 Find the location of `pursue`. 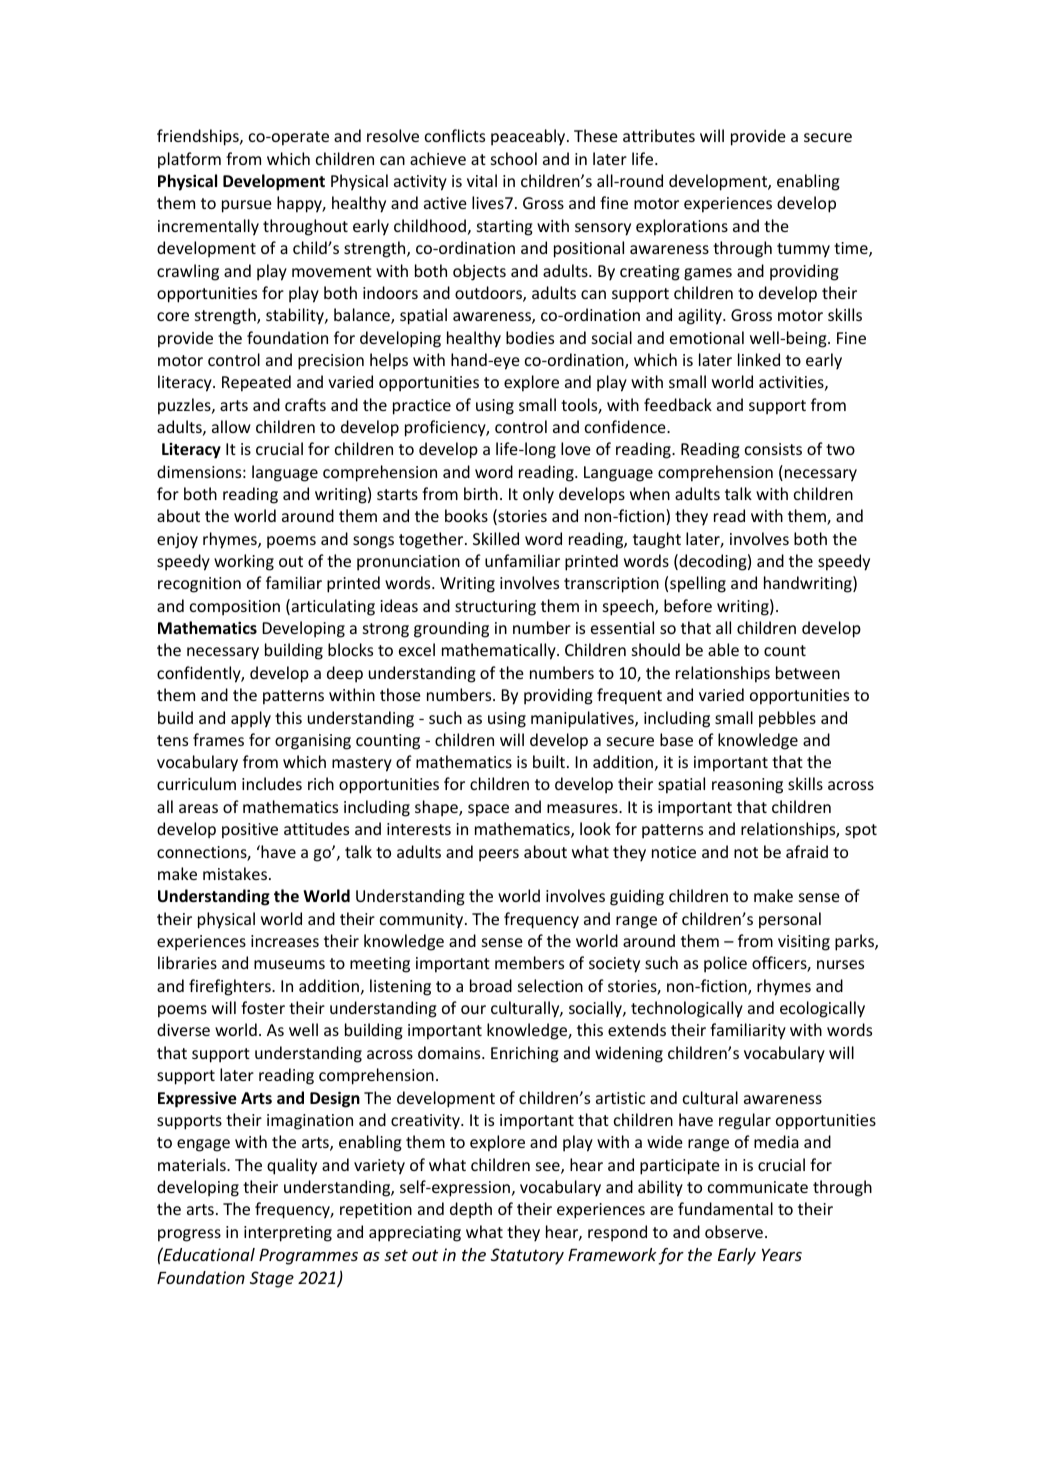

pursue is located at coordinates (247, 206).
